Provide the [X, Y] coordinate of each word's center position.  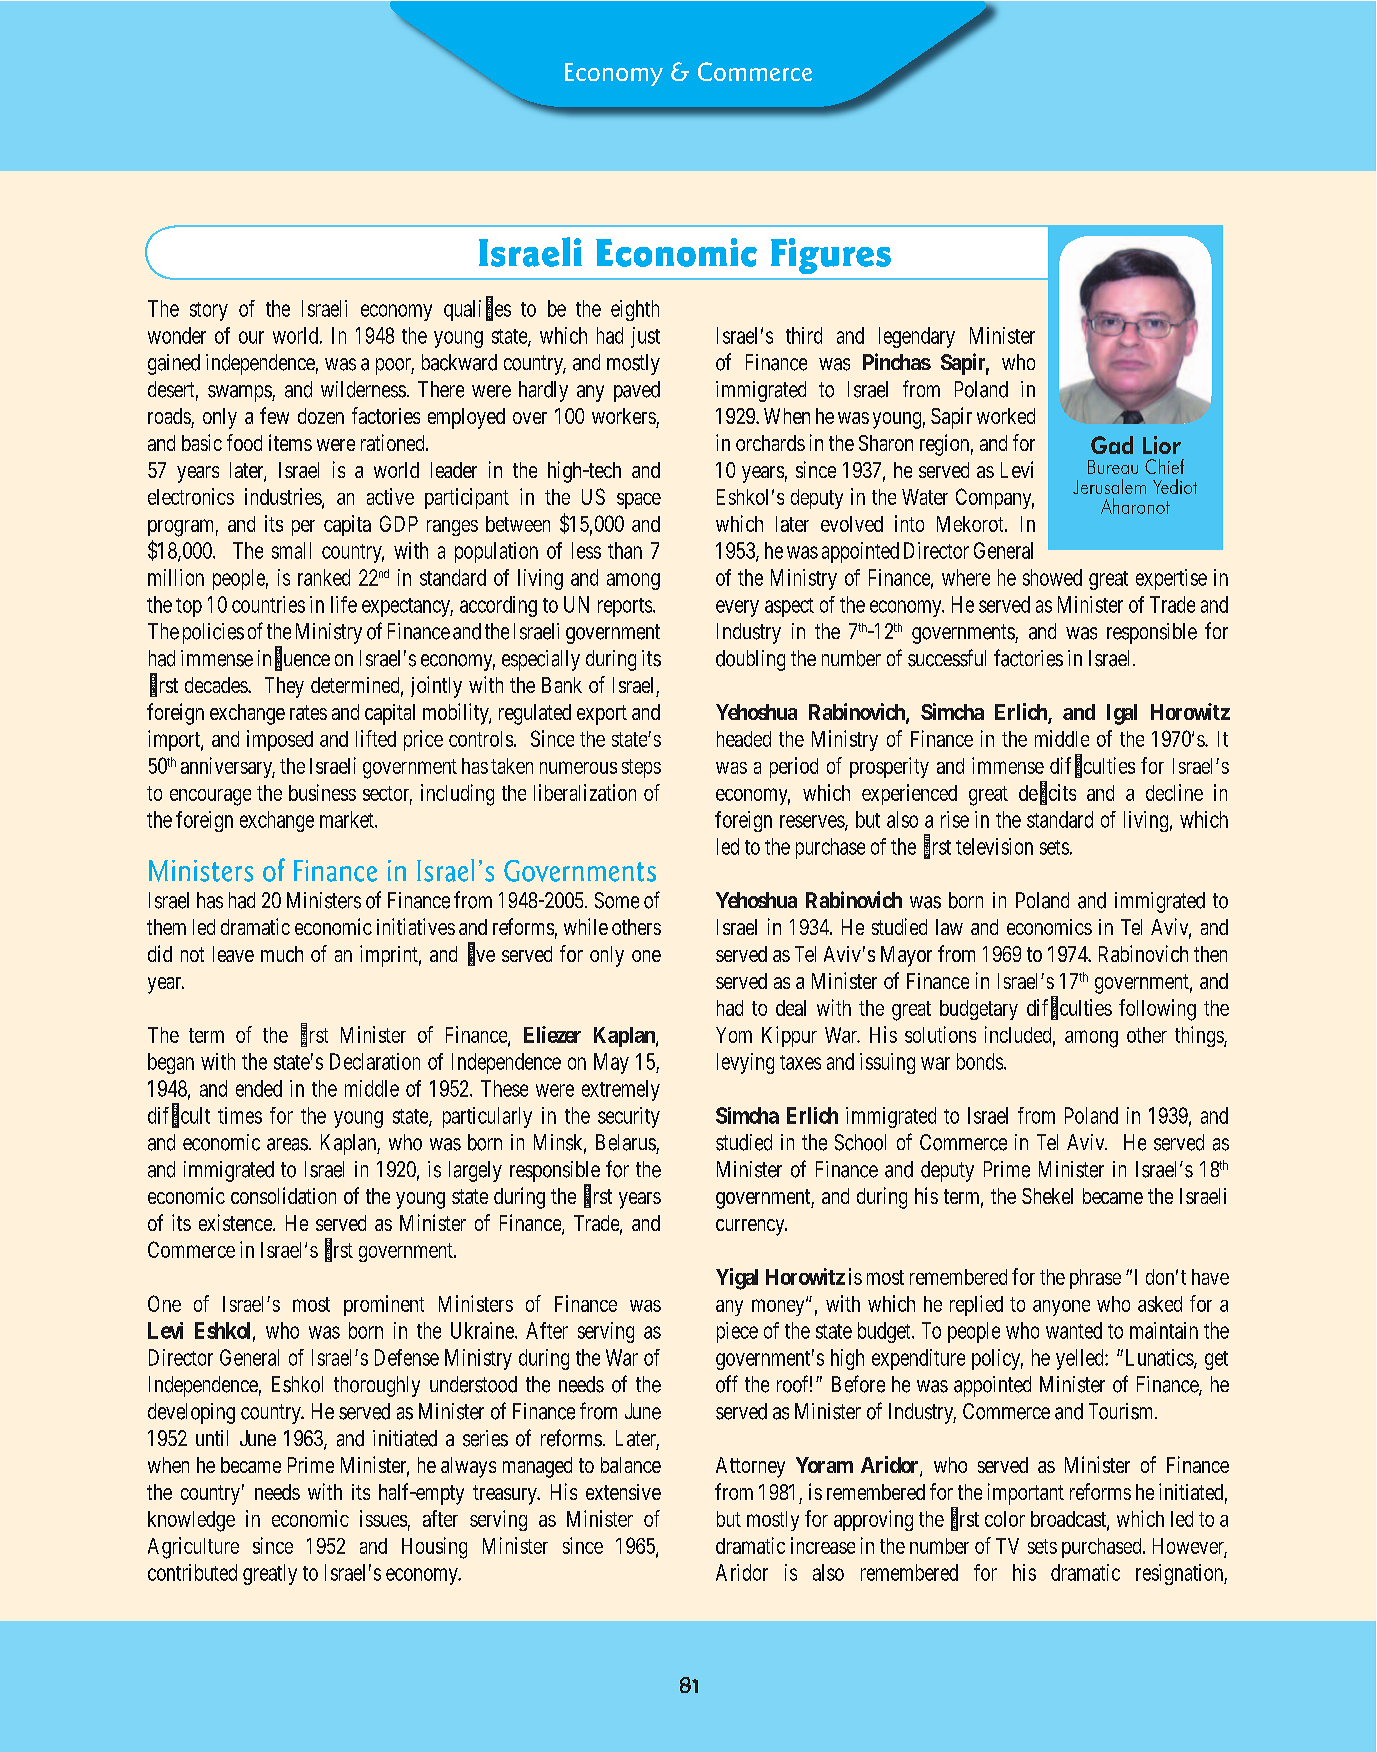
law [949, 927]
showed [1052, 577]
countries [268, 604]
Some [617, 900]
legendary [917, 337]
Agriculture [193, 1548]
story [209, 311]
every [737, 608]
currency [751, 1227]
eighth [635, 310]
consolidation [283, 1195]
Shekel [1047, 1196]
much [282, 954]
